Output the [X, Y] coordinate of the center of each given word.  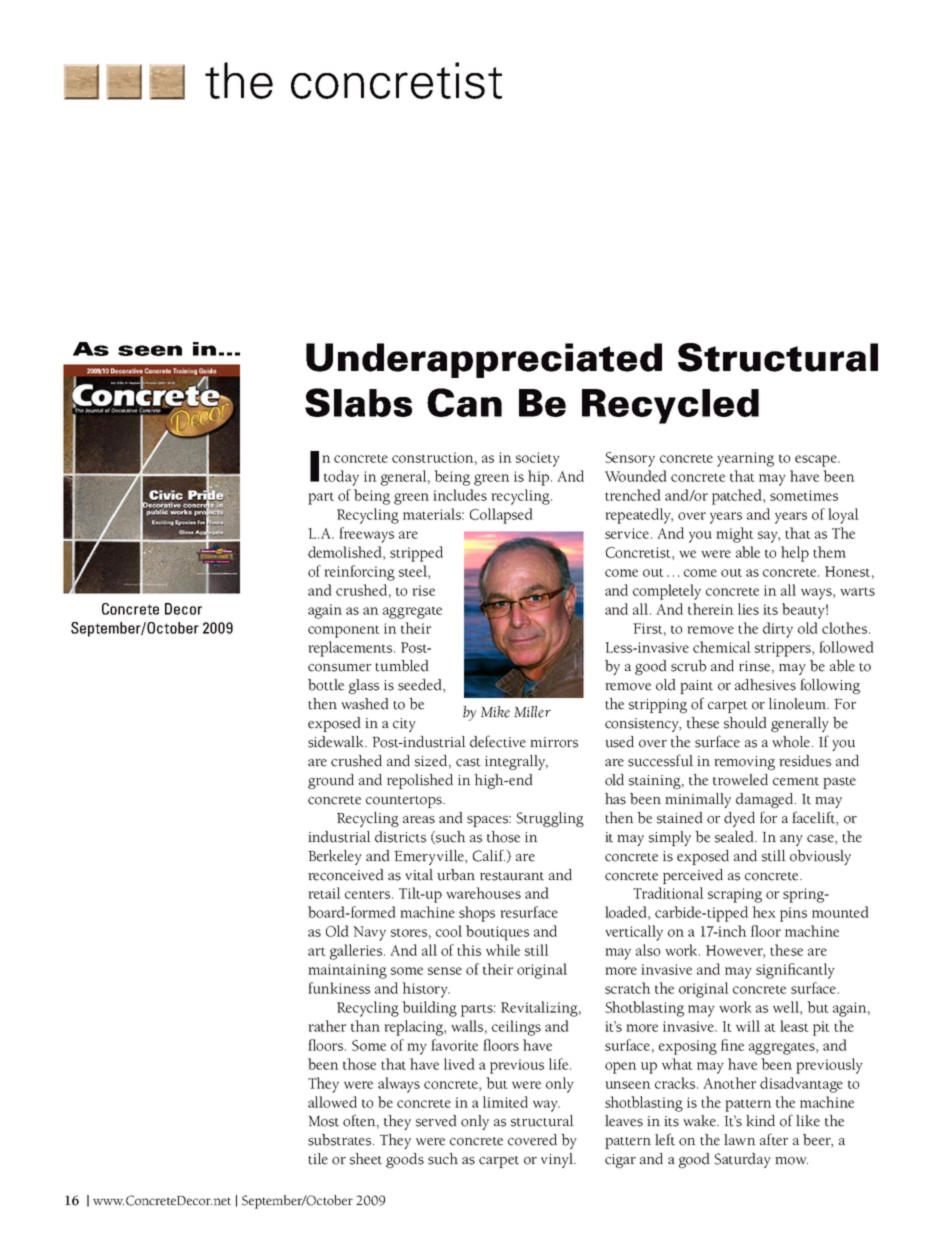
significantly [795, 971]
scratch [628, 988]
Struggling [550, 819]
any [791, 840]
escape [817, 461]
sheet [366, 1159]
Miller [532, 712]
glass [364, 686]
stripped [416, 554]
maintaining [347, 971]
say [769, 537]
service [627, 533]
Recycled [670, 406]
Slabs [358, 402]
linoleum [798, 704]
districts [400, 837]
